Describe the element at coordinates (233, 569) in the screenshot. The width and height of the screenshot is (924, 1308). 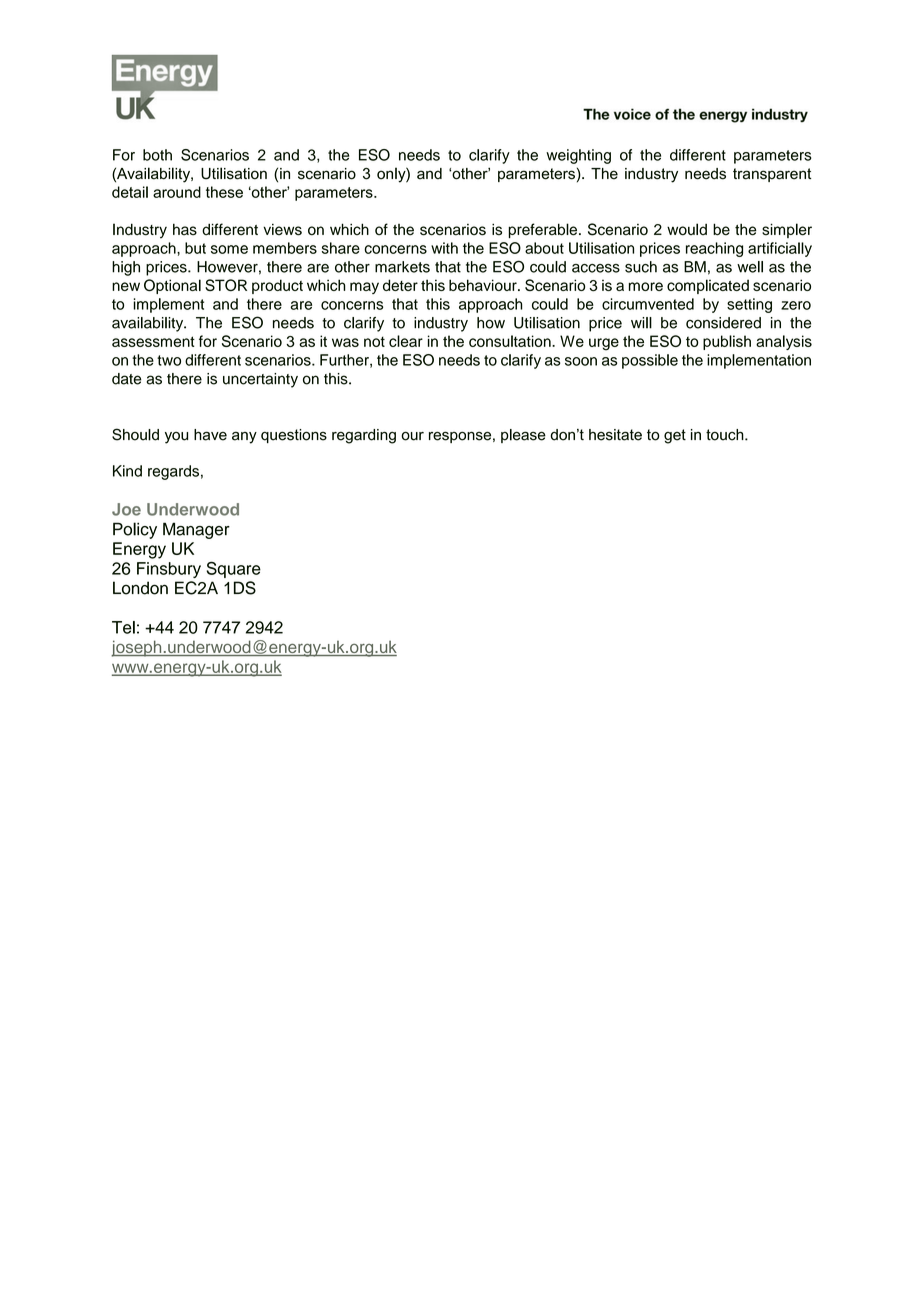
I see `Square` at that location.
